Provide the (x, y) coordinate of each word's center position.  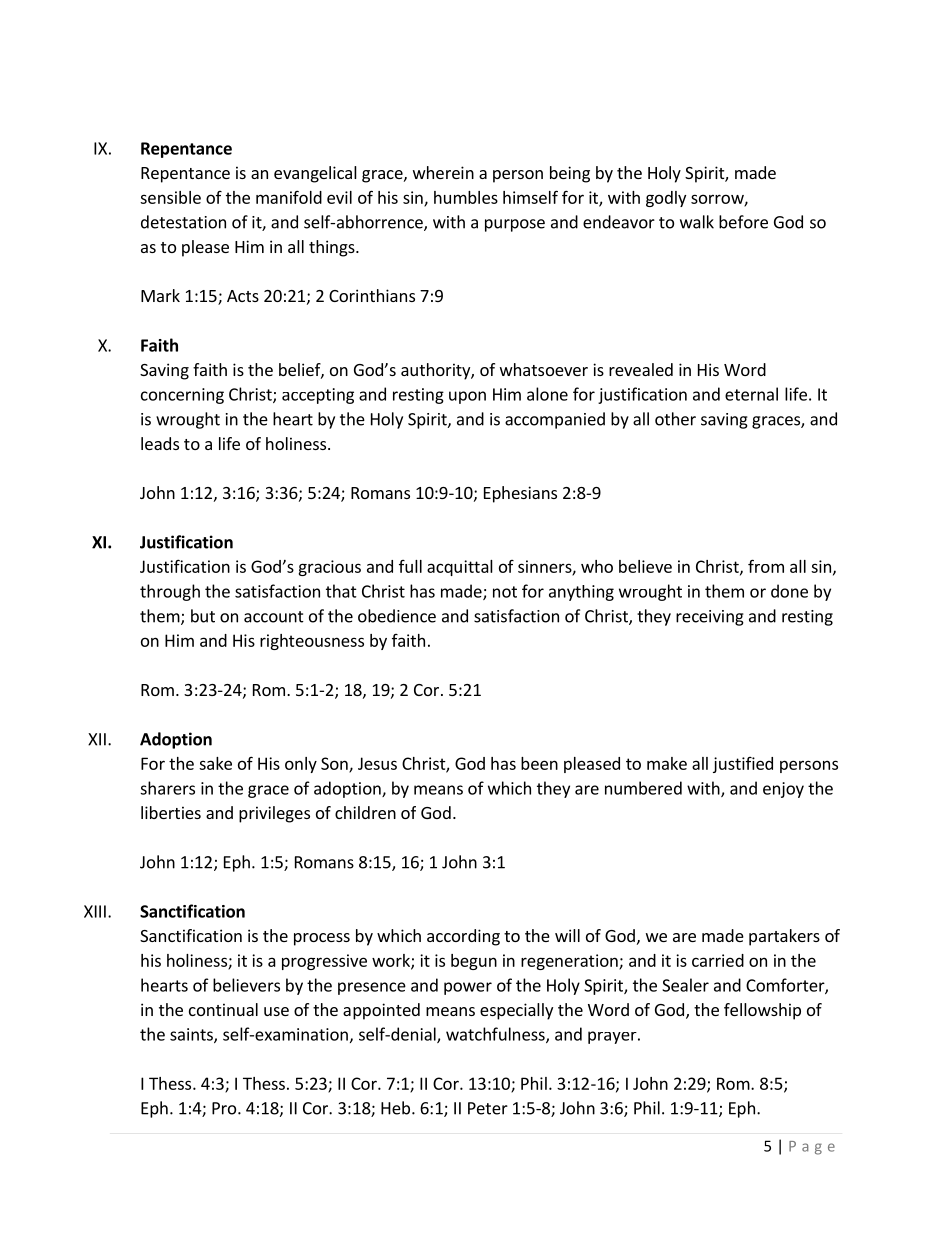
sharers (167, 788)
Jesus (377, 763)
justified (743, 765)
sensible (170, 197)
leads (160, 443)
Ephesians (520, 494)
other (675, 419)
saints (192, 1035)
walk (697, 222)
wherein (443, 172)
